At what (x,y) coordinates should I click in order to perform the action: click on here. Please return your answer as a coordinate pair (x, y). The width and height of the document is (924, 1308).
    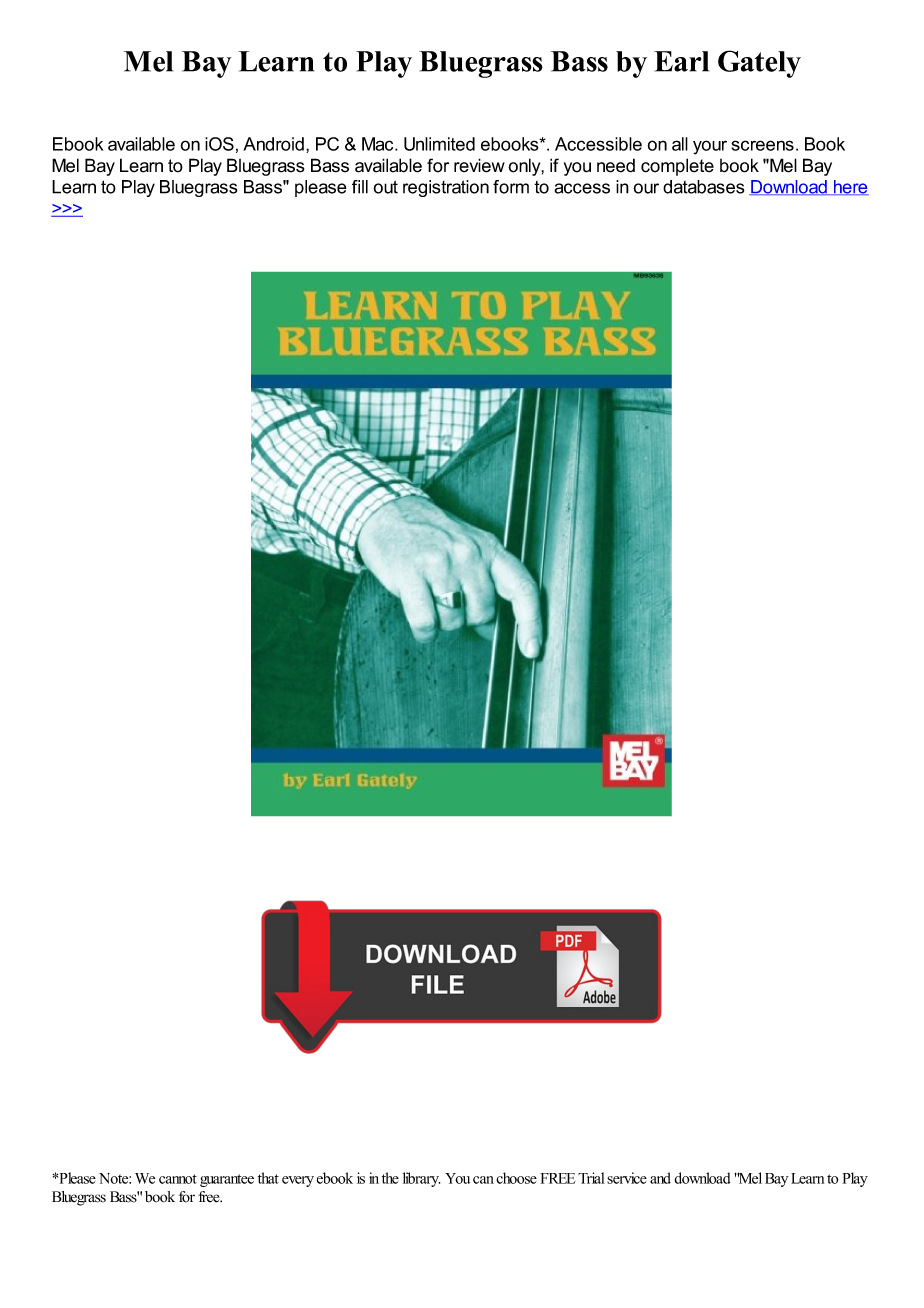
    Looking at the image, I should click on (850, 187).
